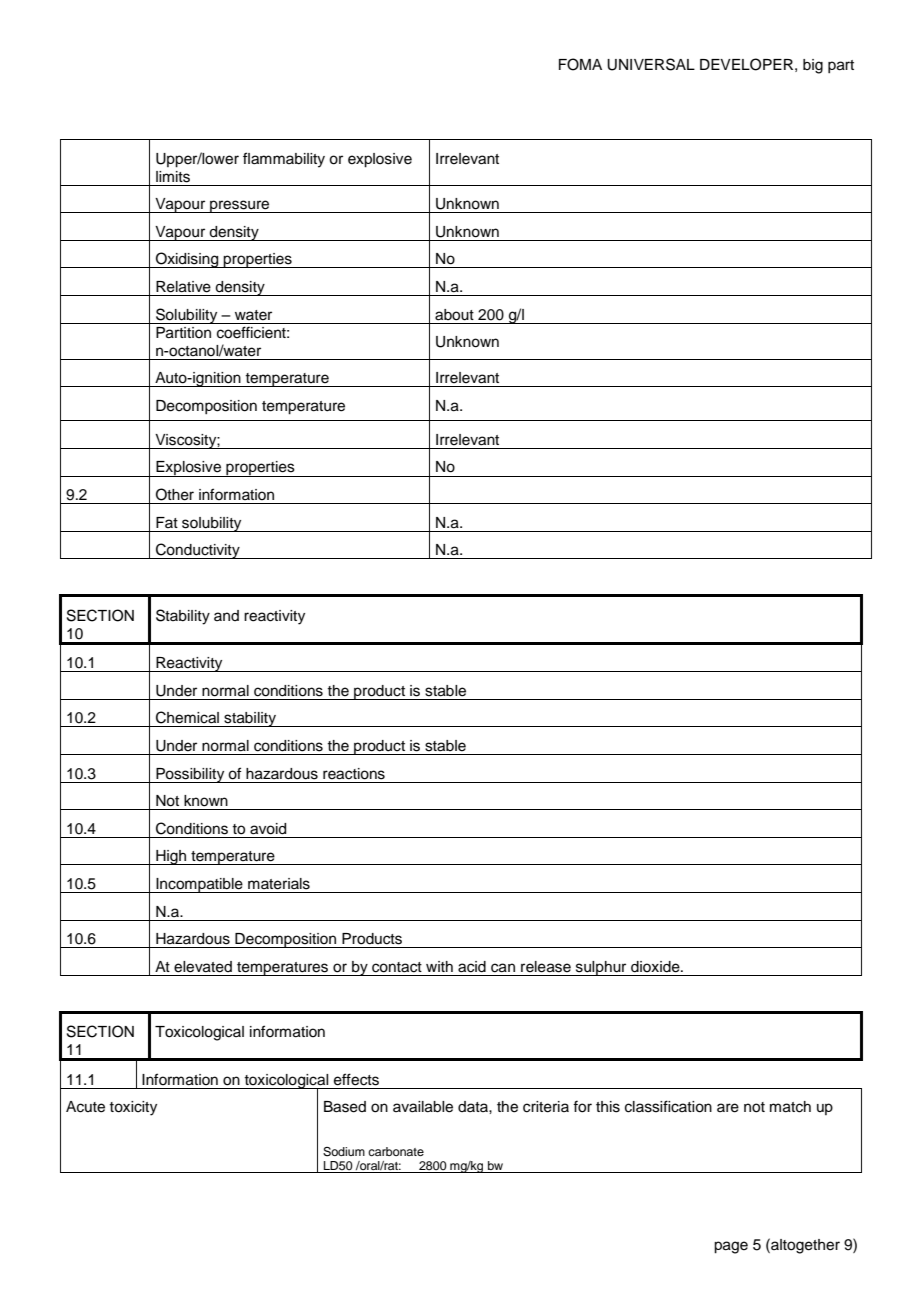 This page has height=1308, width=924. I want to click on toxicity, so click(133, 1108).
